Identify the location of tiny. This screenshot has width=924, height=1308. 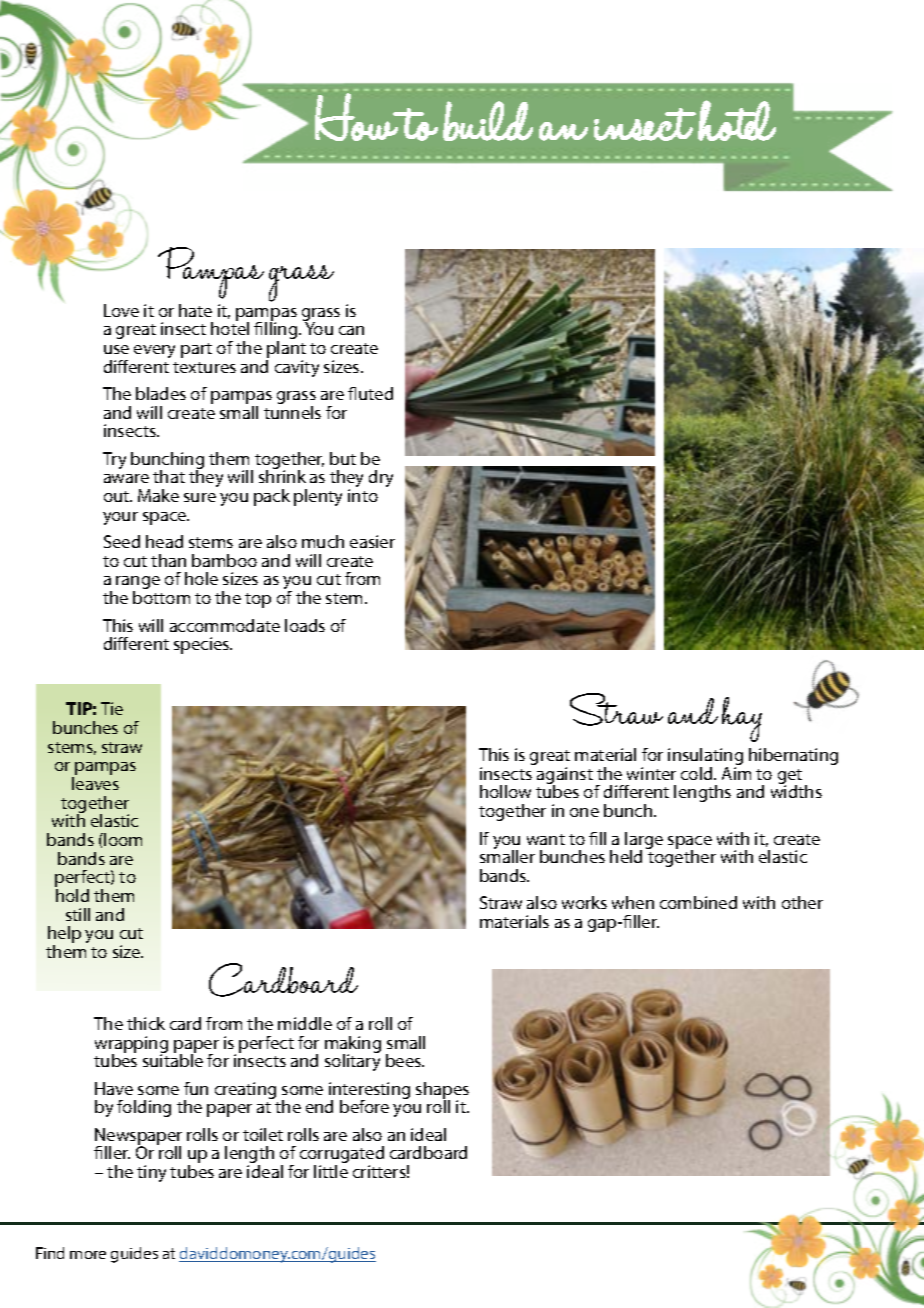
(151, 1173).
